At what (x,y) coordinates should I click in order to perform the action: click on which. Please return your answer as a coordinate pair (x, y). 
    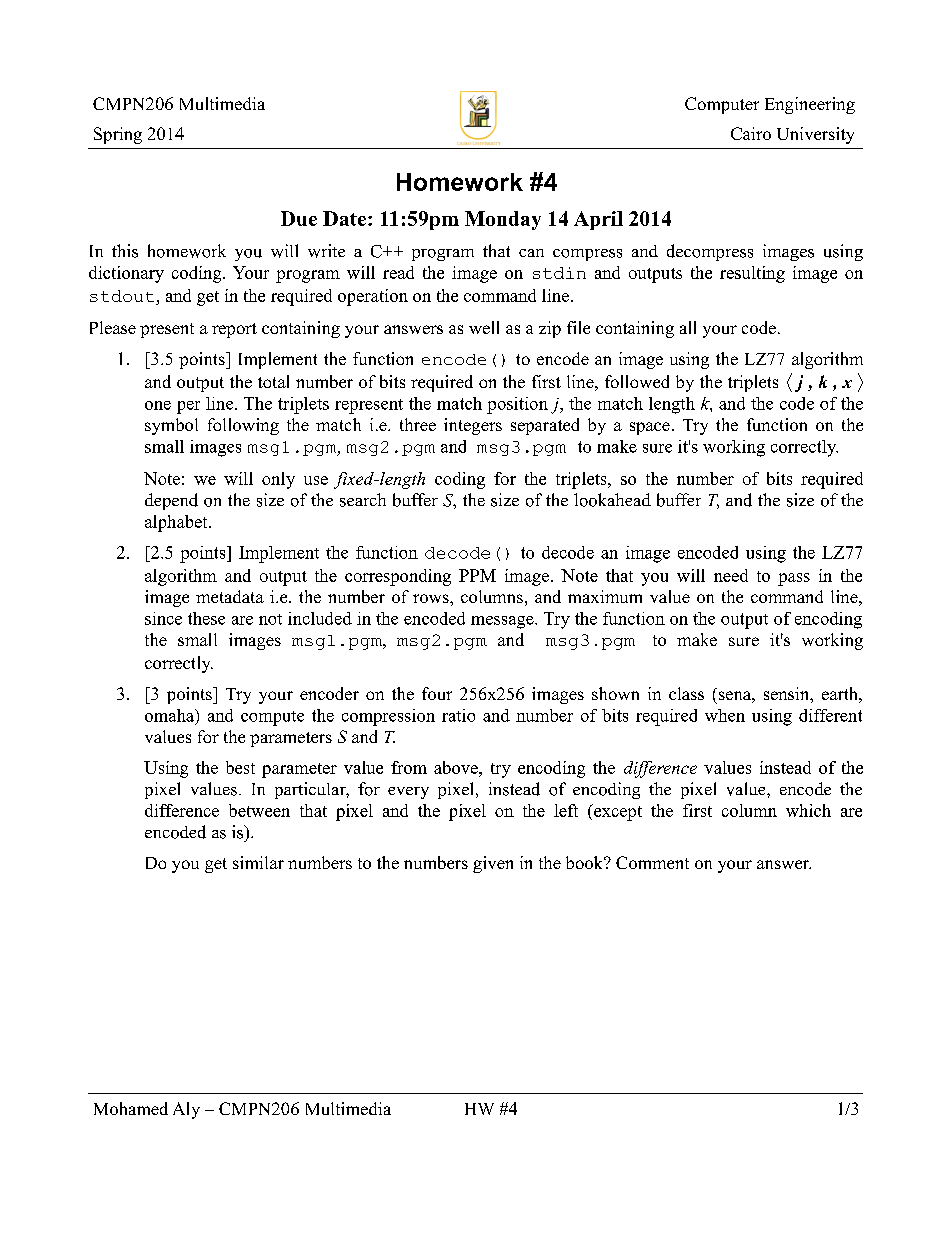
    Looking at the image, I should click on (808, 810).
